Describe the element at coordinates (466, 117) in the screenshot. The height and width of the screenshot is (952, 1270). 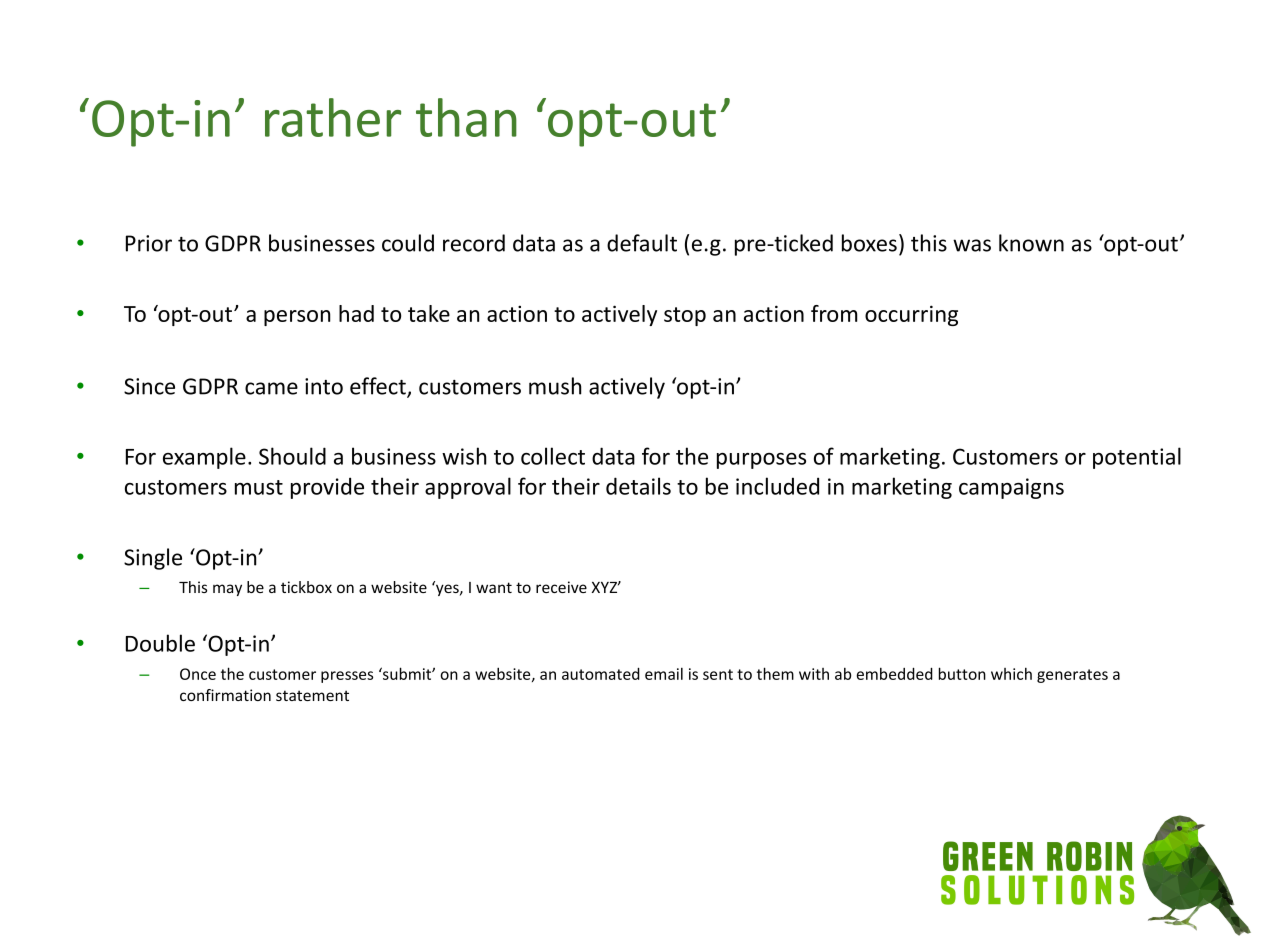
I see `than` at that location.
